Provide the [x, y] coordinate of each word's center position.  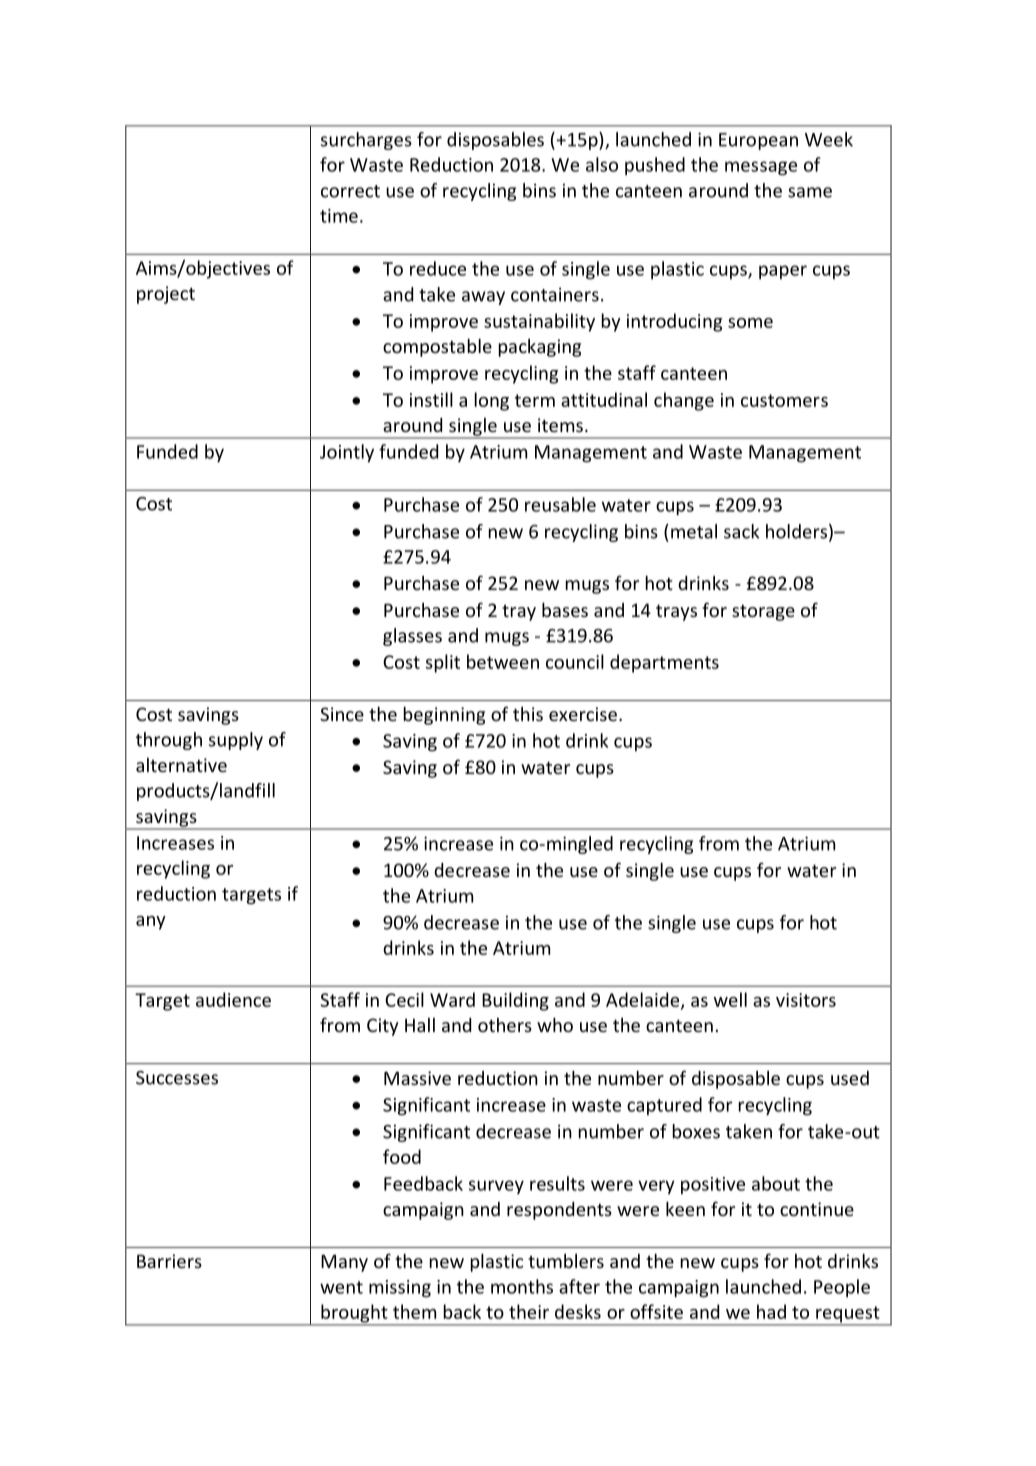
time [339, 216]
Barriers [169, 1261]
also [602, 164]
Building [515, 1001]
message [761, 168]
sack [741, 531]
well [730, 999]
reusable [560, 504]
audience [233, 999]
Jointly [347, 453]
